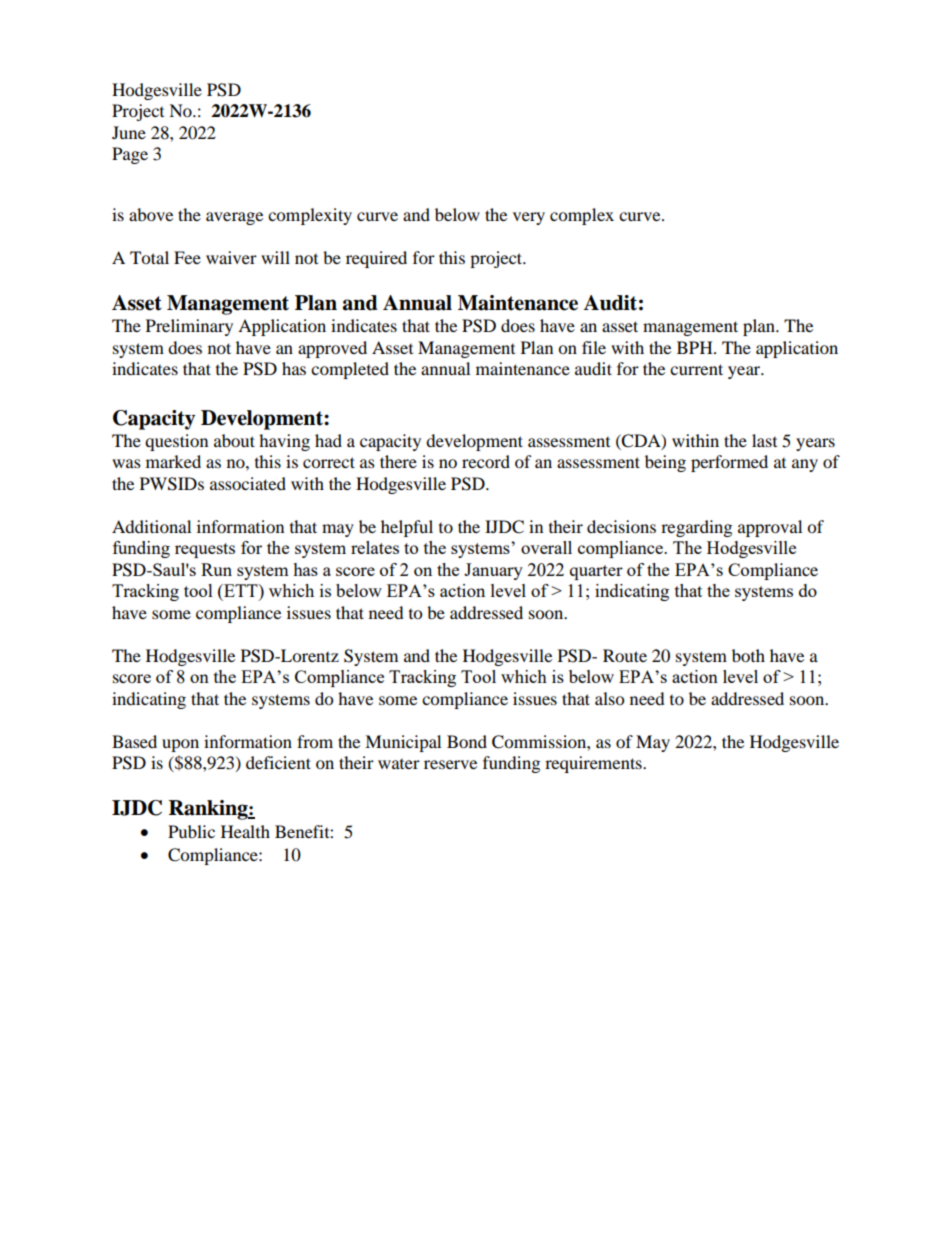 This image has height=1233, width=952. Describe the element at coordinates (696, 347) in the image. I see `BPH` at that location.
